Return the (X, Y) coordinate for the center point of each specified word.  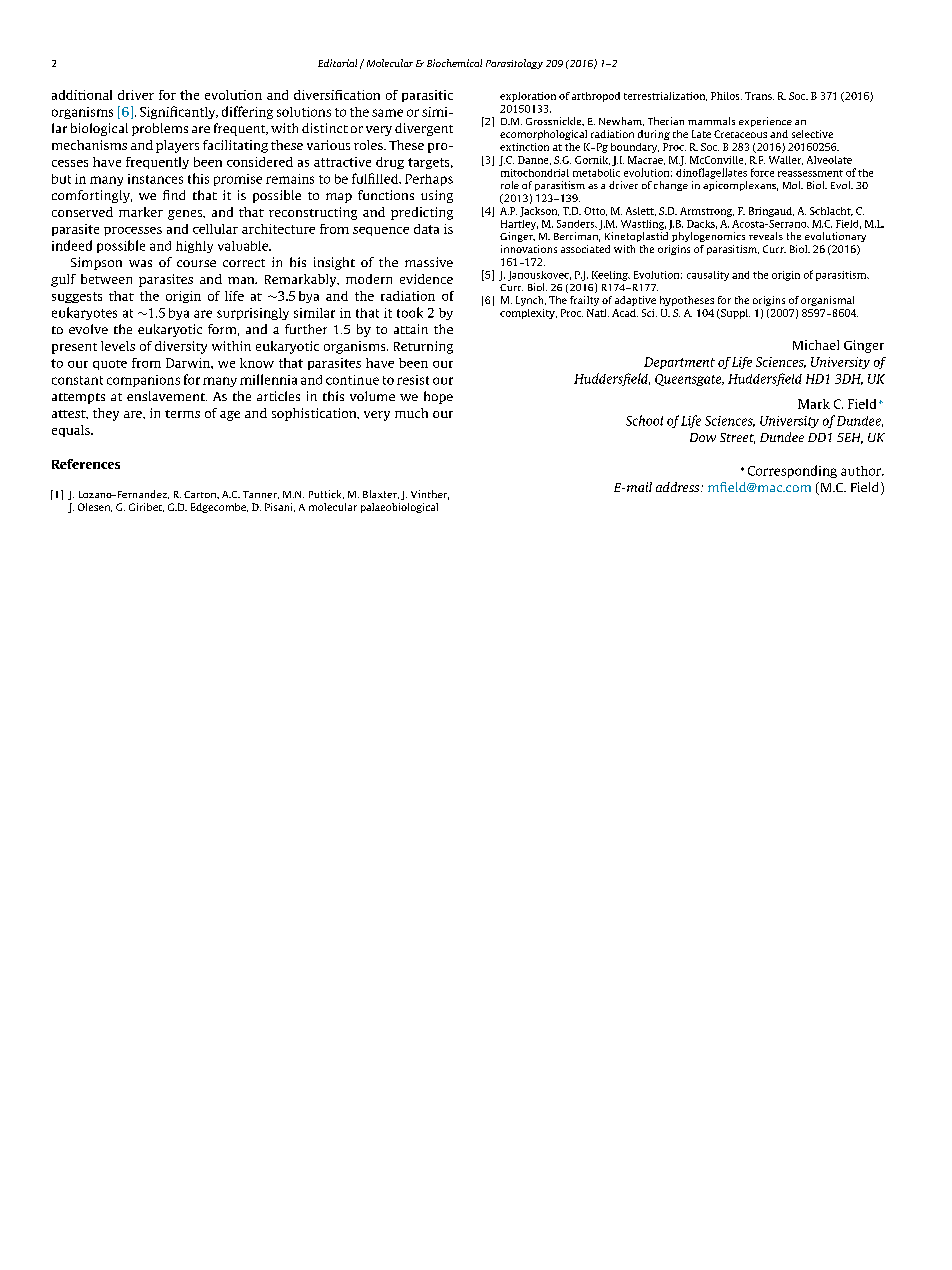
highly (194, 247)
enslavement (167, 396)
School (644, 420)
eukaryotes (84, 313)
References (86, 464)
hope (438, 397)
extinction (524, 147)
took (410, 312)
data (426, 229)
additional (82, 95)
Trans (759, 96)
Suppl (734, 314)
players (177, 146)
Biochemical (454, 63)
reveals (766, 236)
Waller (786, 160)
